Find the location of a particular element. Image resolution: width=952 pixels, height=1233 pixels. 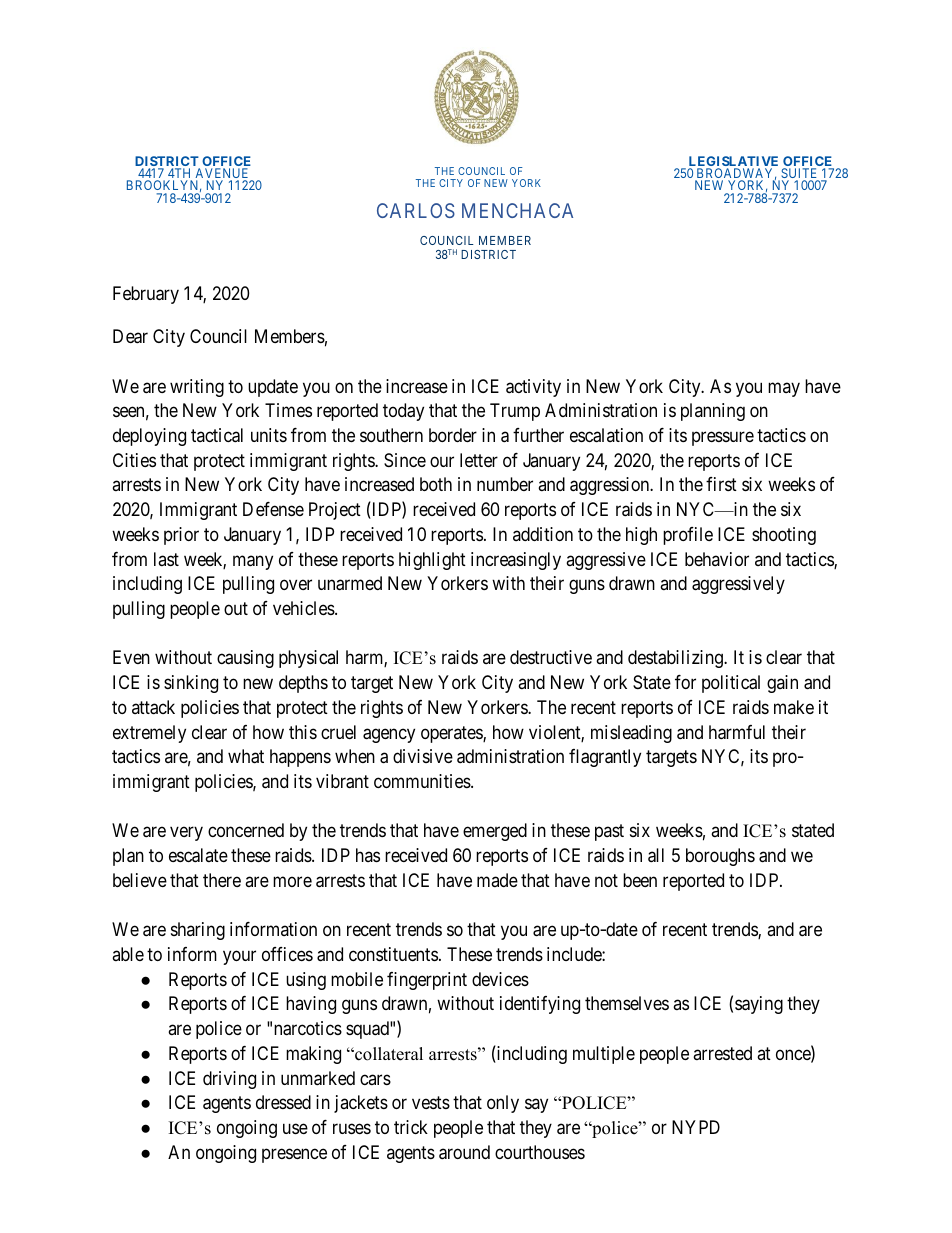

emerged is located at coordinates (495, 832).
